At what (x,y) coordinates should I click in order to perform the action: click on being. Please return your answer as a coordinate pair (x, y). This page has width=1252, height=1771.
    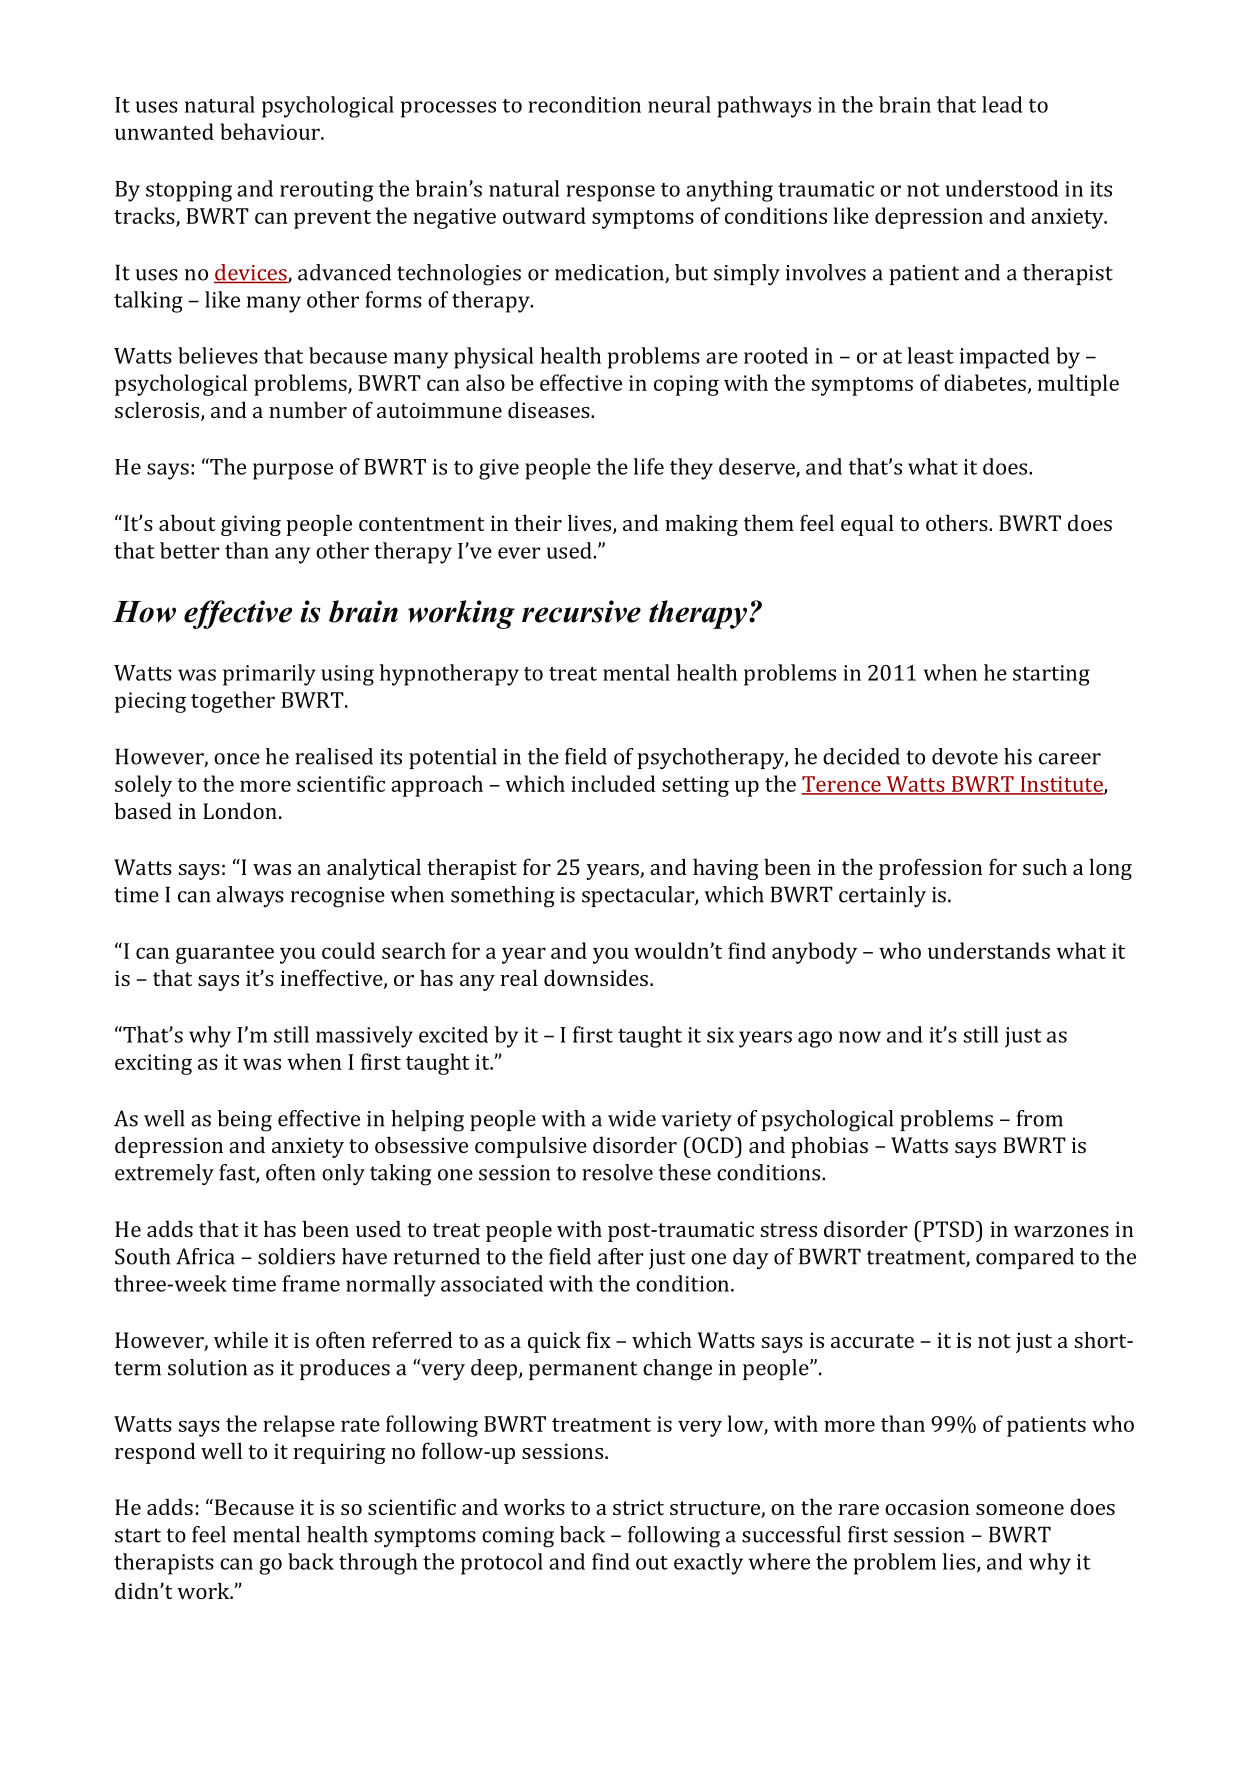
    Looking at the image, I should click on (244, 1121).
